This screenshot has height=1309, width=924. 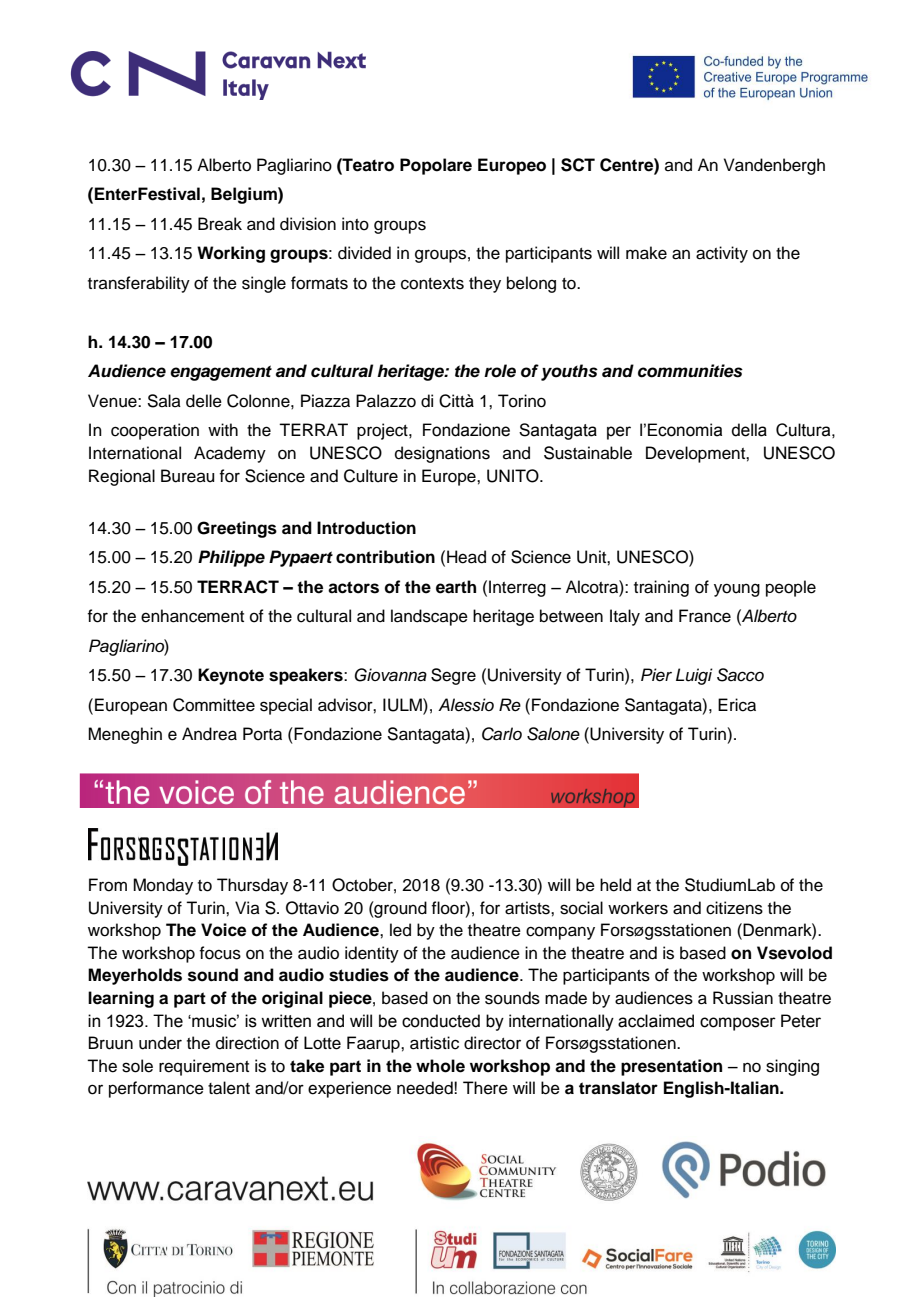 What do you see at coordinates (220, 224) in the screenshot?
I see `Break` at bounding box center [220, 224].
